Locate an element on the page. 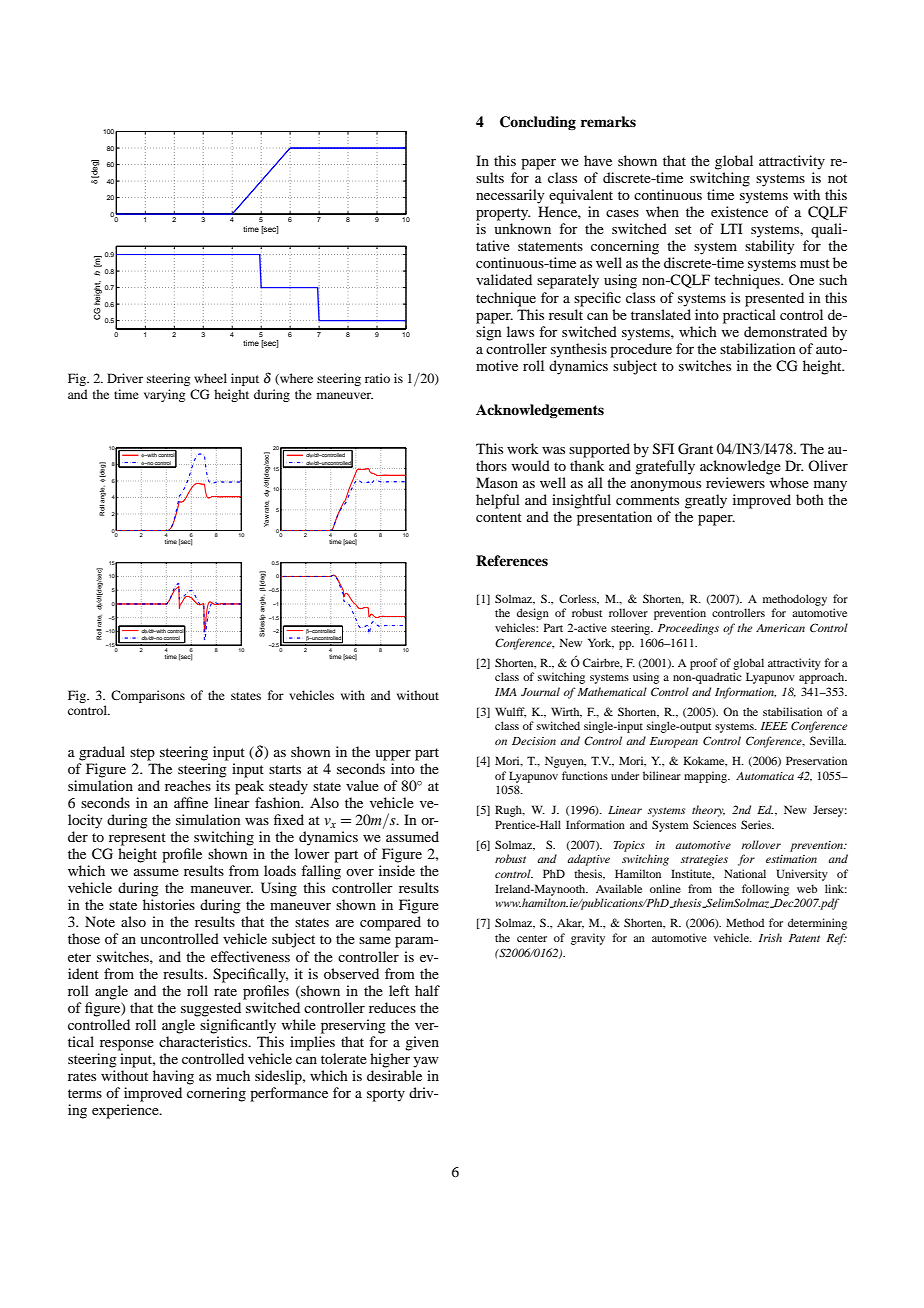 This document has height=1308, width=924. varying is located at coordinates (164, 395).
